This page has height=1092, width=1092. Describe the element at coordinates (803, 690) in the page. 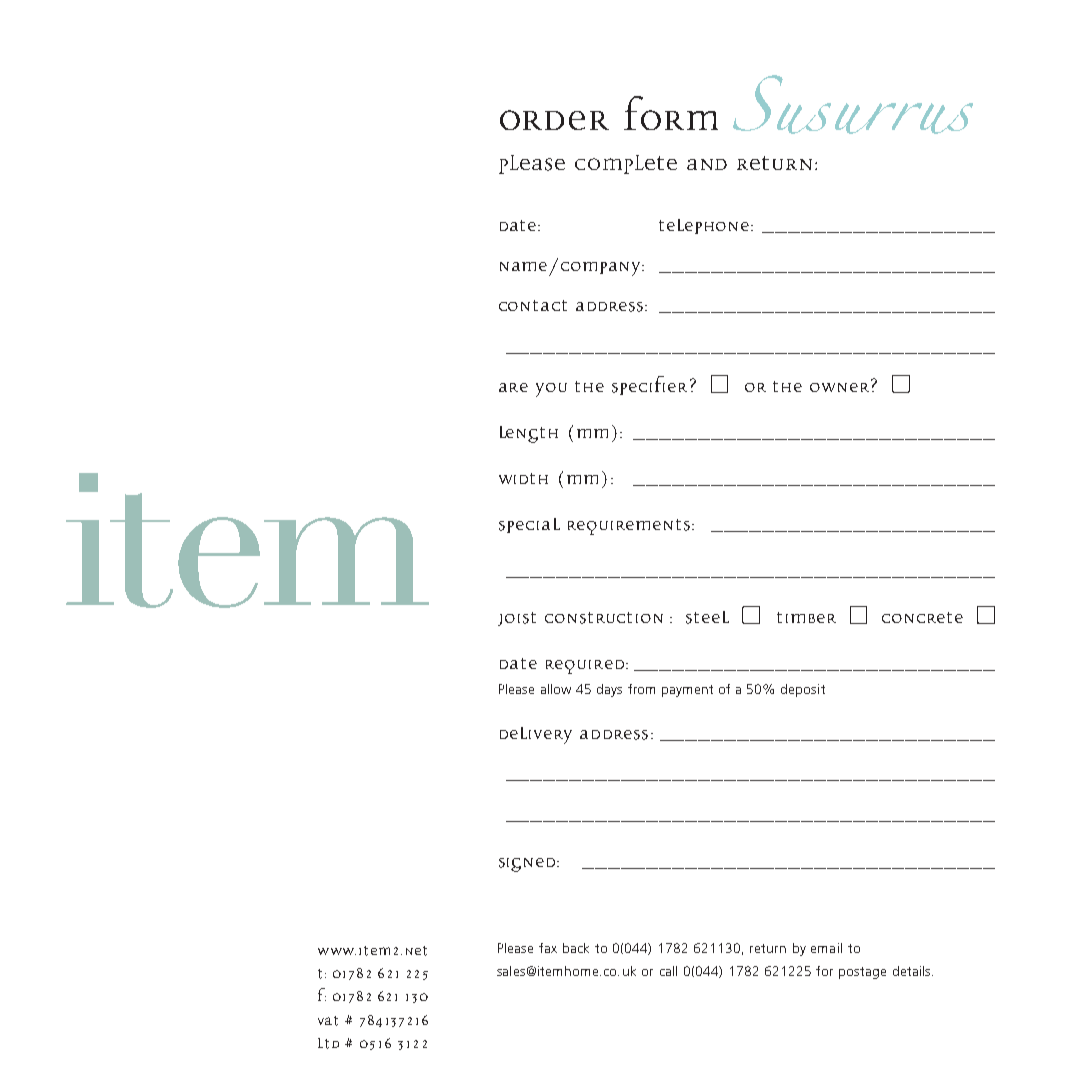

I see `deposit` at that location.
